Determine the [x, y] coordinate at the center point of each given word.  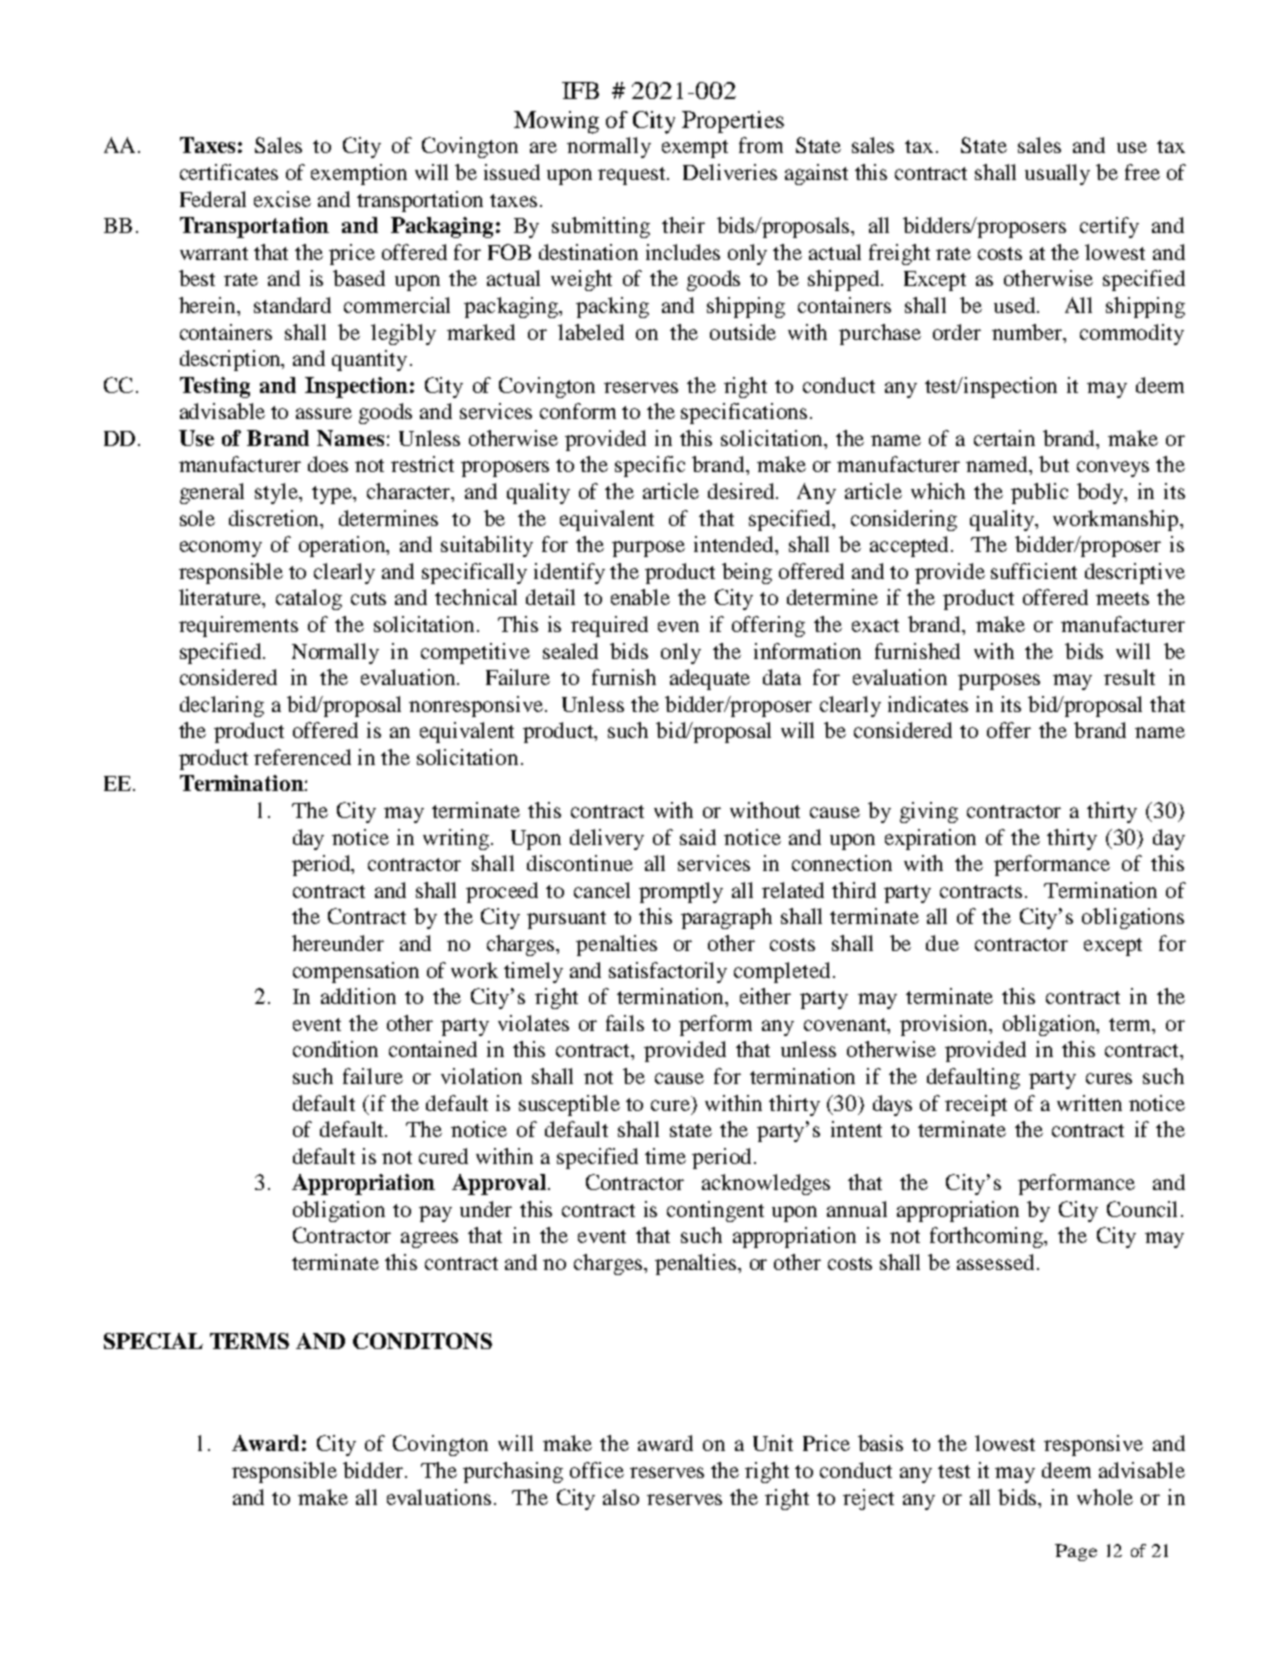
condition [335, 1049]
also [621, 1497]
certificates [229, 172]
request [633, 176]
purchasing [513, 1472]
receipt [976, 1105]
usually [1057, 174]
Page [1076, 1552]
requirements [238, 626]
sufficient [1034, 571]
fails [625, 1023]
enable [640, 597]
